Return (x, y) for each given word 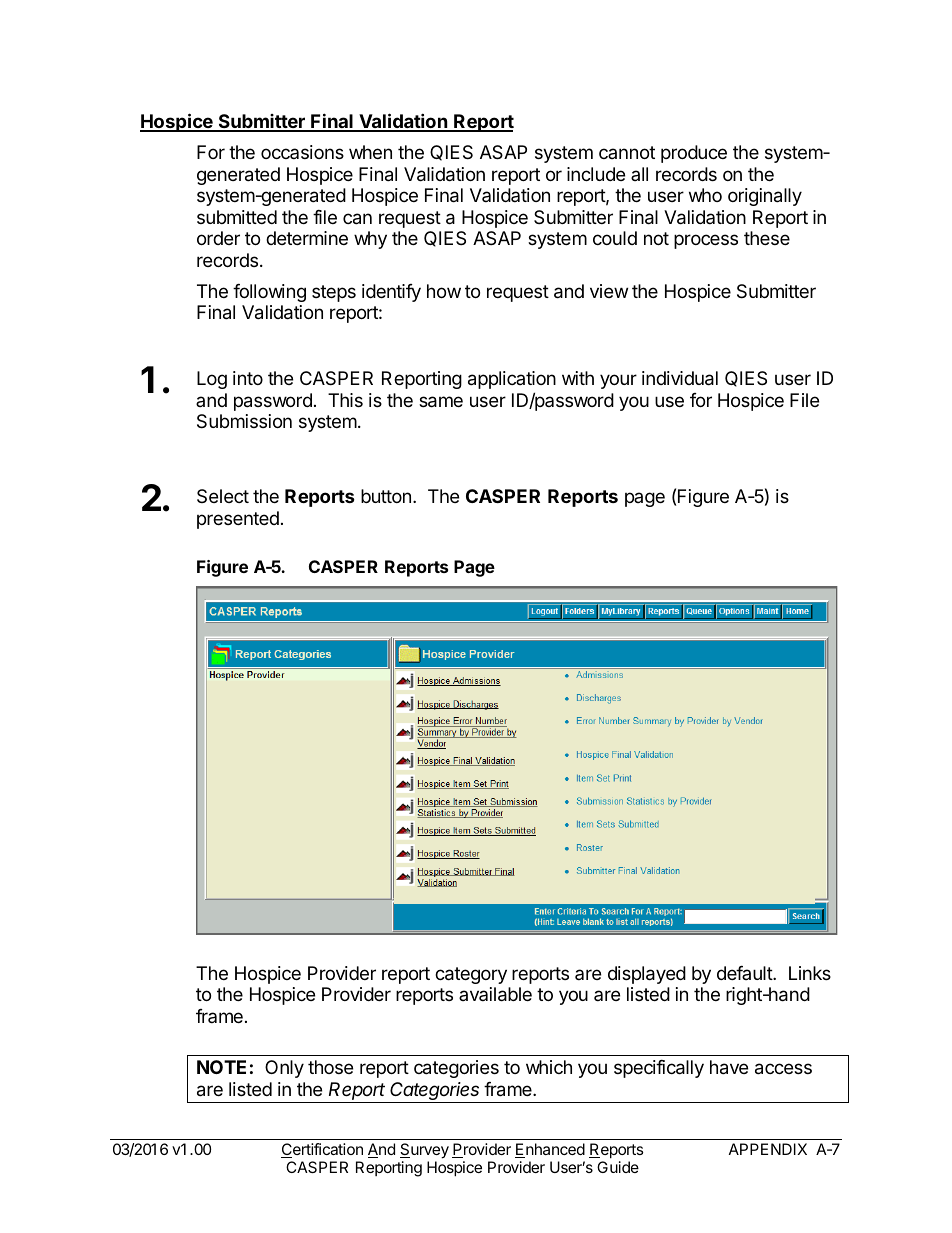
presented (238, 520)
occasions (302, 152)
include (596, 174)
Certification (322, 1150)
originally (765, 197)
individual (680, 378)
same (441, 402)
